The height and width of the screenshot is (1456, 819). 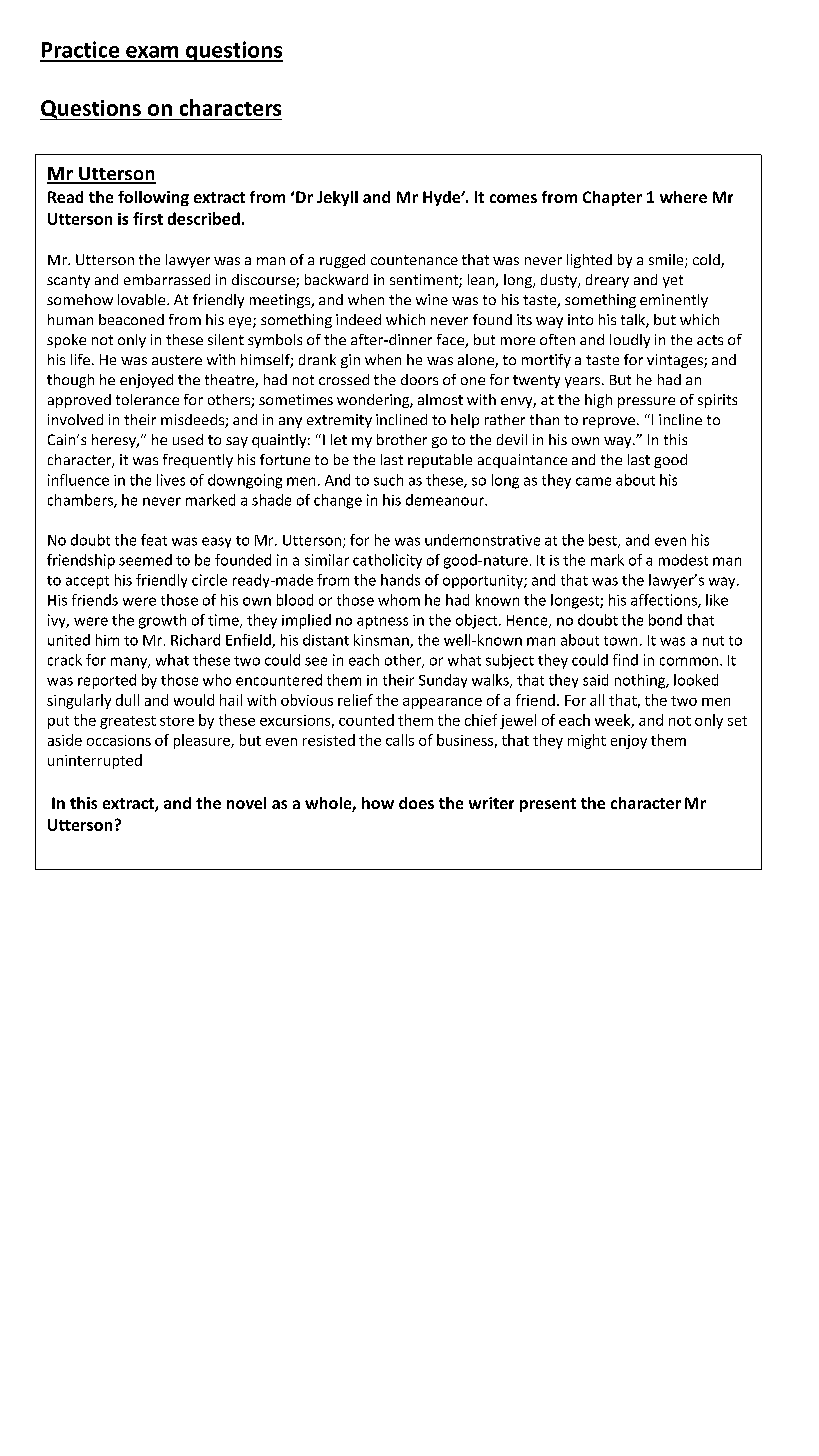 What do you see at coordinates (95, 761) in the screenshot?
I see `uninterrupted` at bounding box center [95, 761].
